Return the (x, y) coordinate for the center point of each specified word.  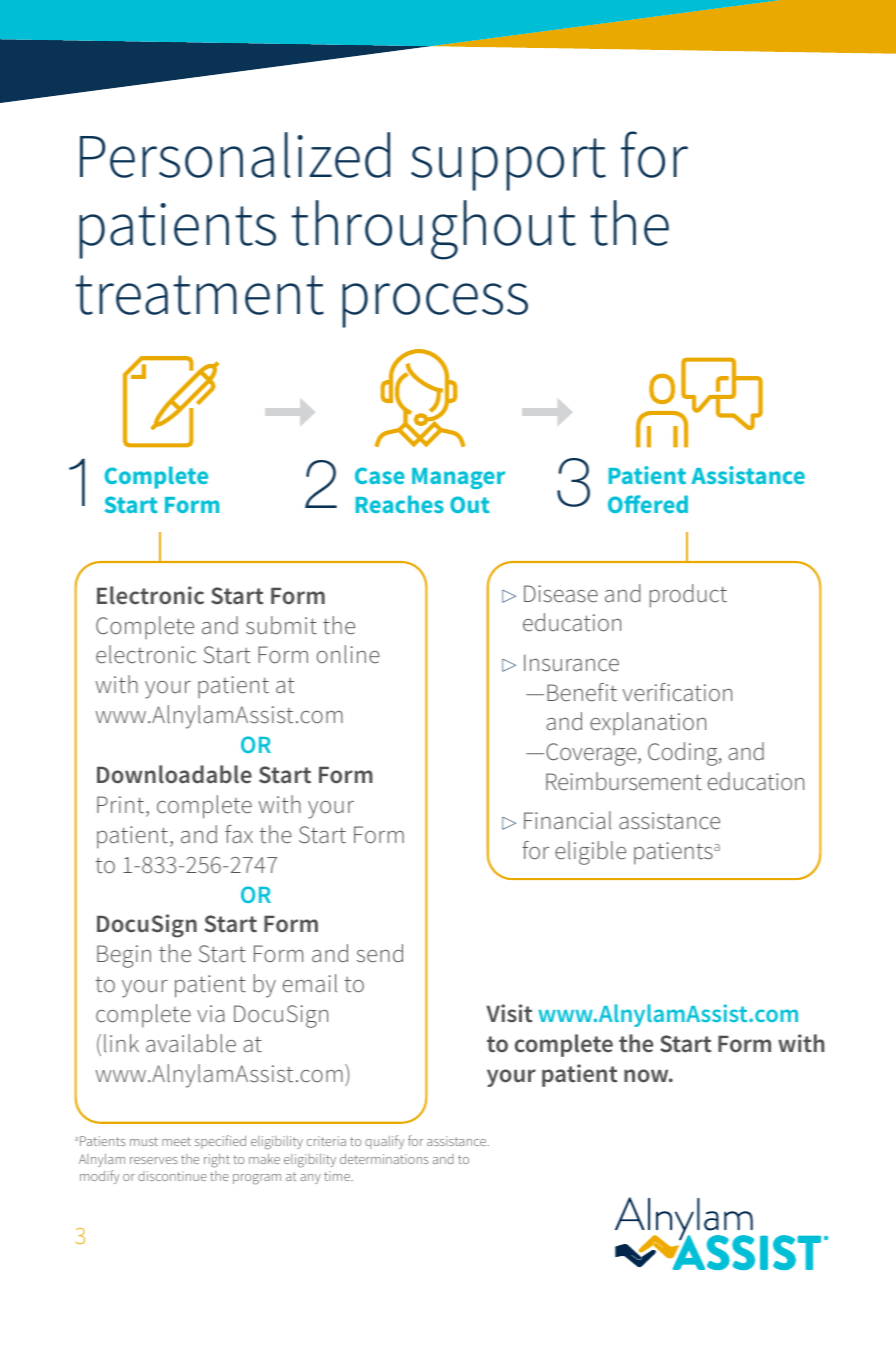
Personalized (235, 155)
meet (176, 1141)
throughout (433, 230)
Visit (509, 1013)
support (508, 164)
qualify (384, 1142)
